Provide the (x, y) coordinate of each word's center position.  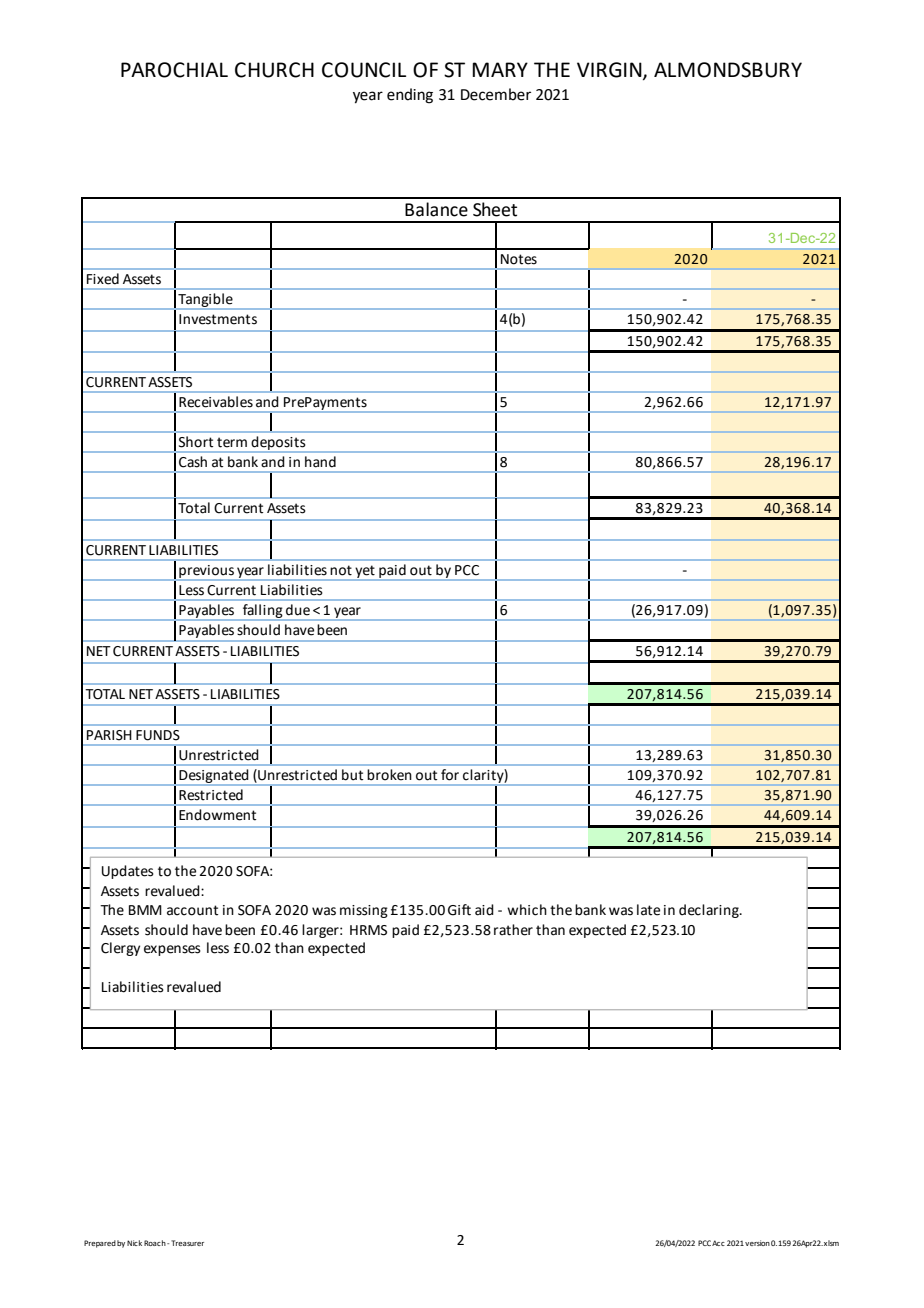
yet (365, 572)
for (450, 774)
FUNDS (158, 735)
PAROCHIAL (174, 70)
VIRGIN (610, 71)
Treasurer (187, 1243)
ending (410, 96)
